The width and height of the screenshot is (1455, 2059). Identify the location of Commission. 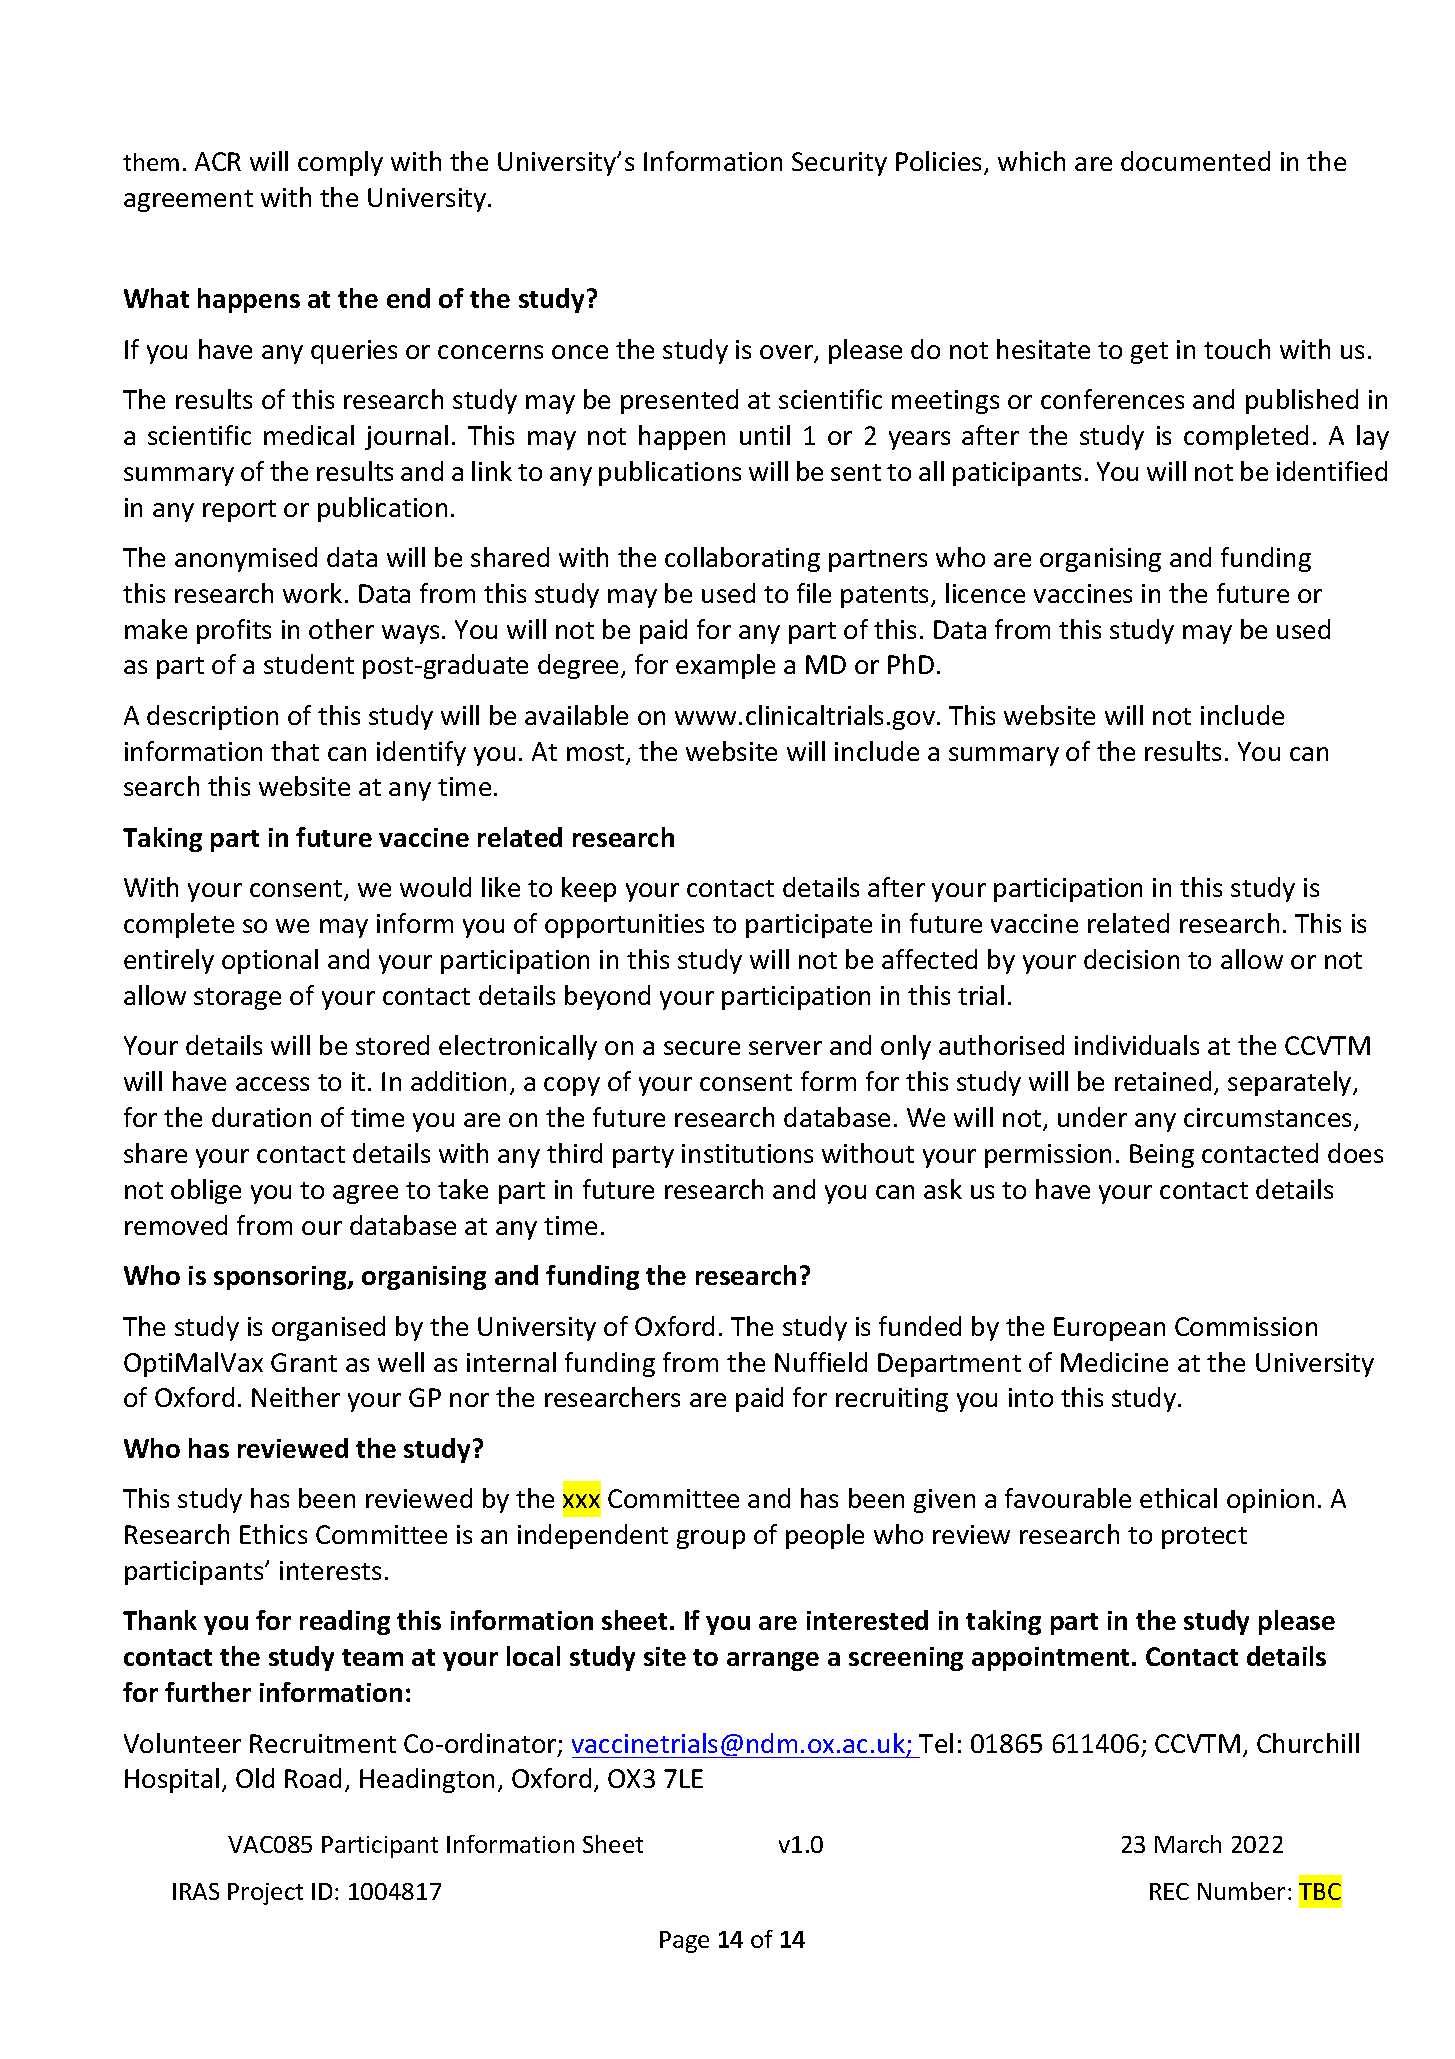
(1246, 1326).
